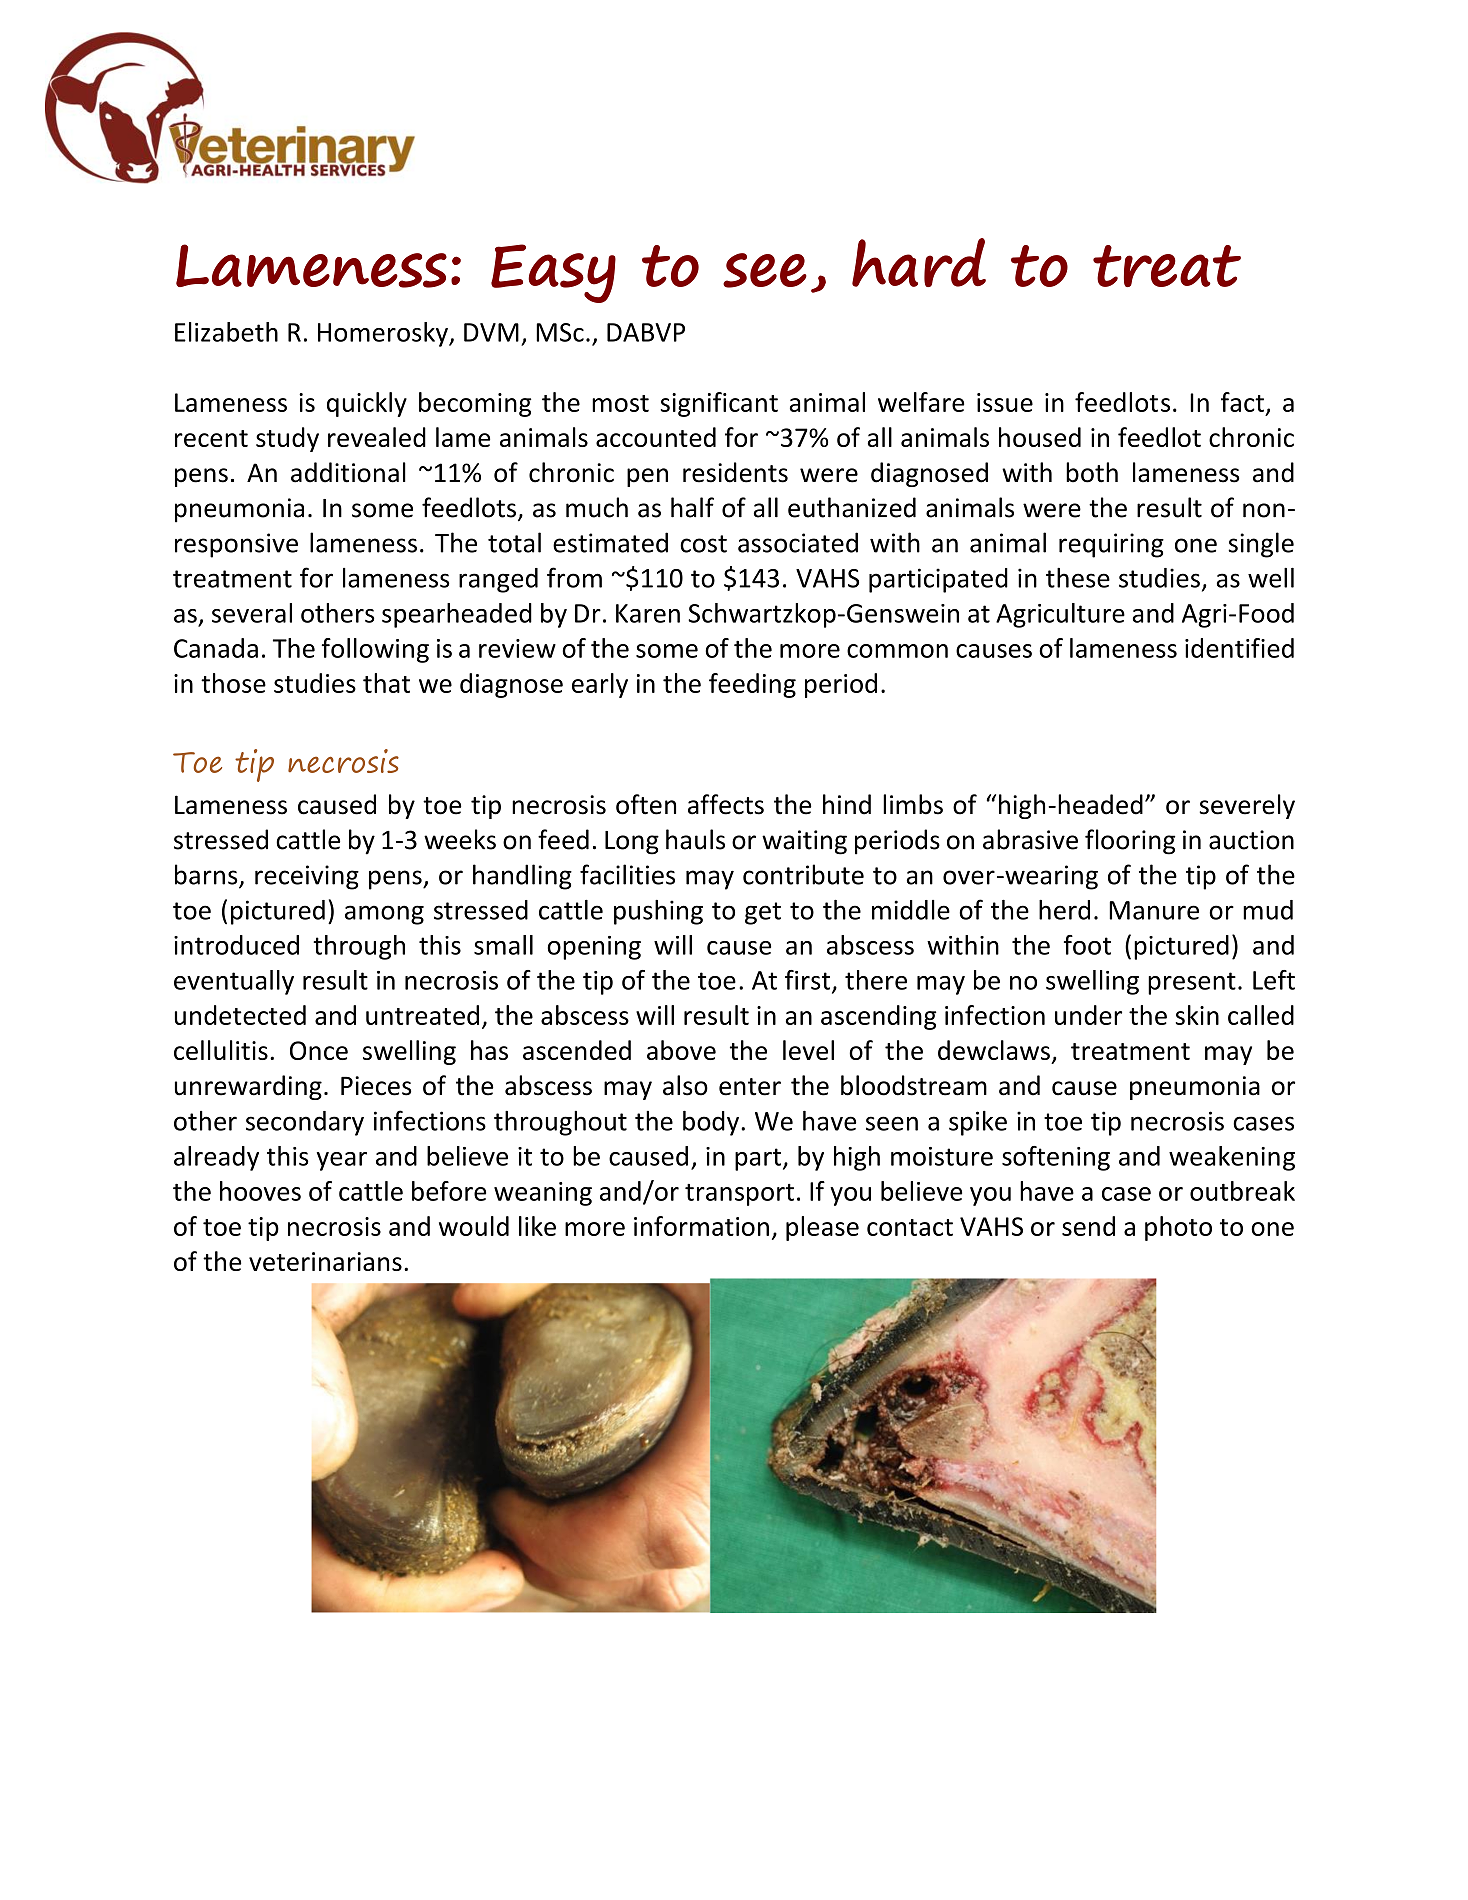 The image size is (1468, 1900). Describe the element at coordinates (319, 1050) in the screenshot. I see `Once` at that location.
